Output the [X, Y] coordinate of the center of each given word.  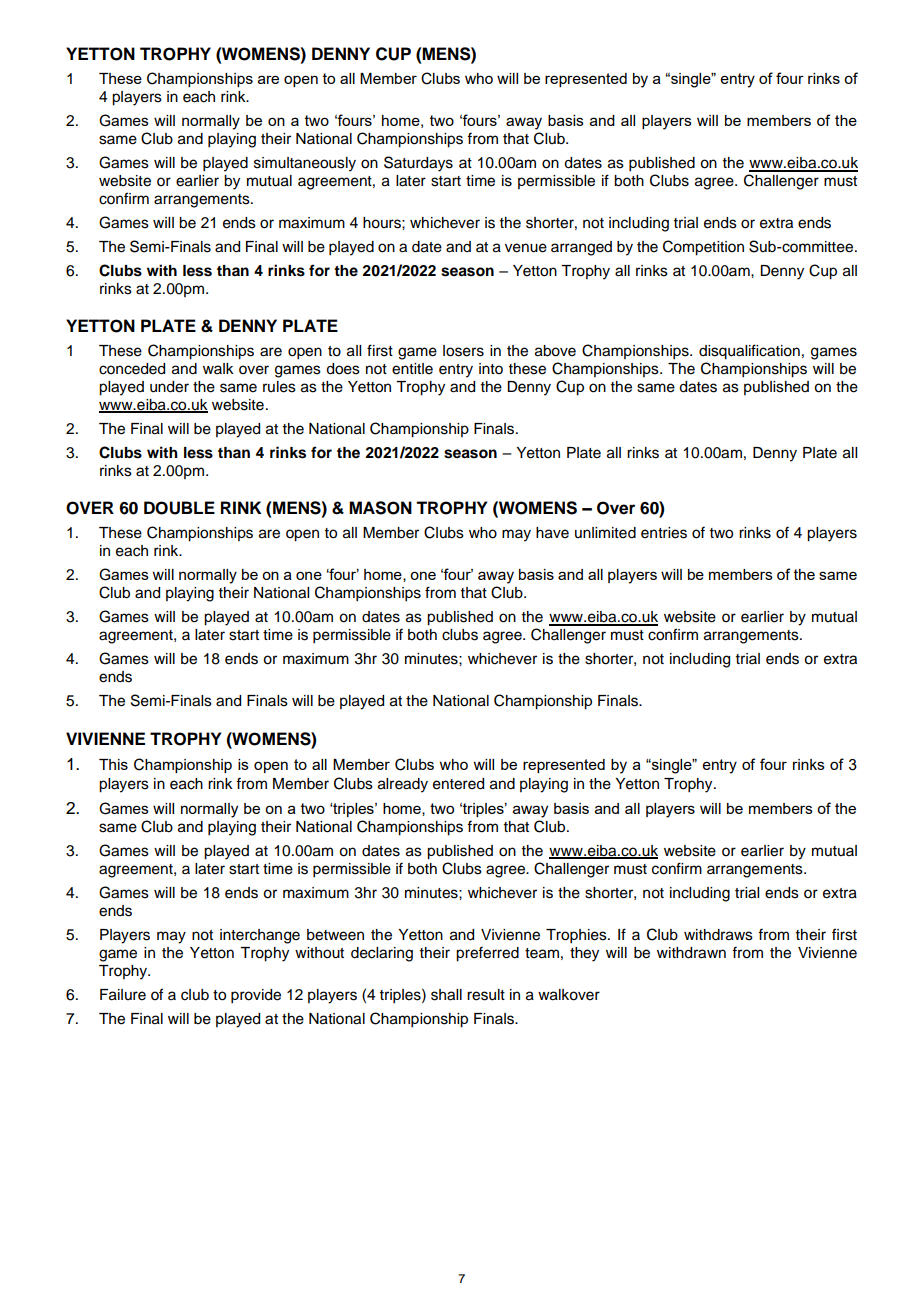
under [169, 387]
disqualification [749, 352]
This [113, 764]
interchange [260, 936]
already [403, 785]
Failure [123, 995]
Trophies [577, 936]
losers [463, 351]
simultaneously [305, 164]
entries [664, 533]
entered [458, 784]
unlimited [605, 533]
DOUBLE [179, 508]
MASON [380, 508]
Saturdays [418, 164]
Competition [703, 248]
